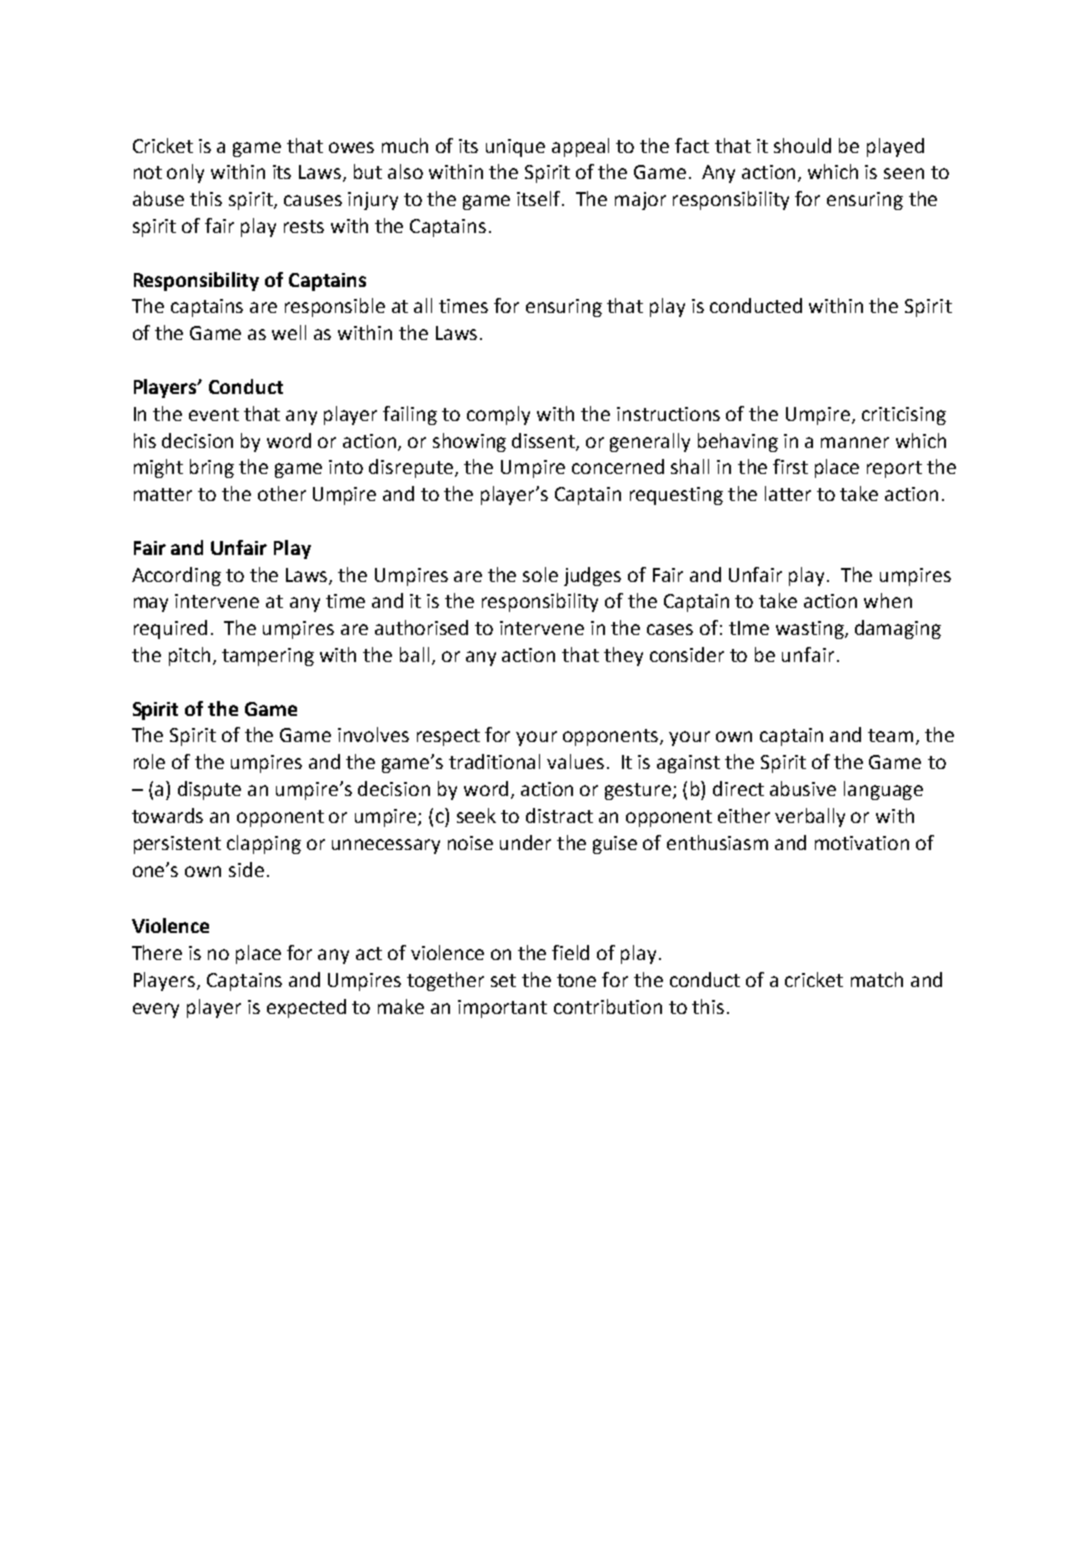 The image size is (1089, 1541). Describe the element at coordinates (888, 600) in the screenshot. I see `when` at that location.
